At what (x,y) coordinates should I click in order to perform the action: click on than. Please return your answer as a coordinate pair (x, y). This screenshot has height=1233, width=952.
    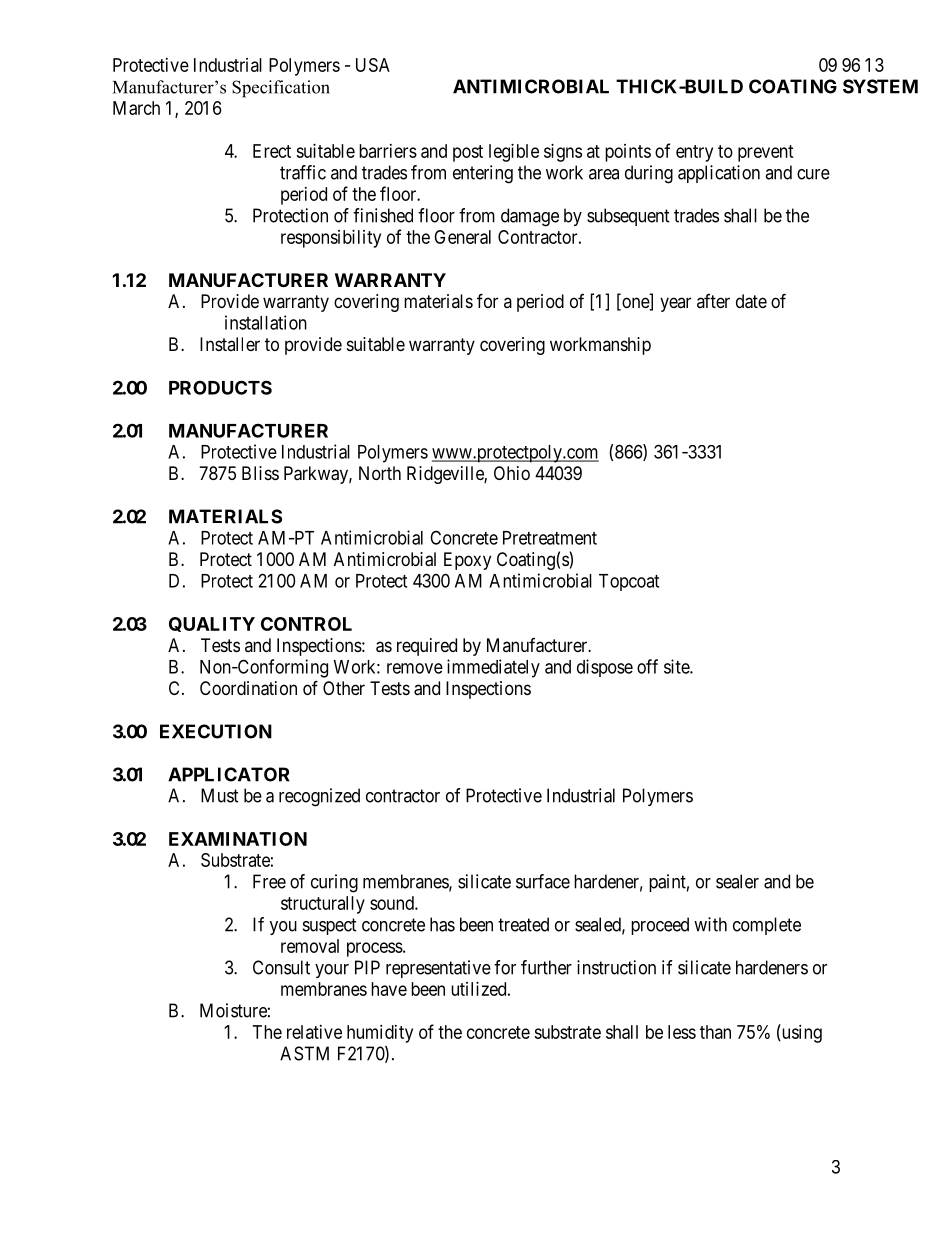
    Looking at the image, I should click on (715, 1032).
